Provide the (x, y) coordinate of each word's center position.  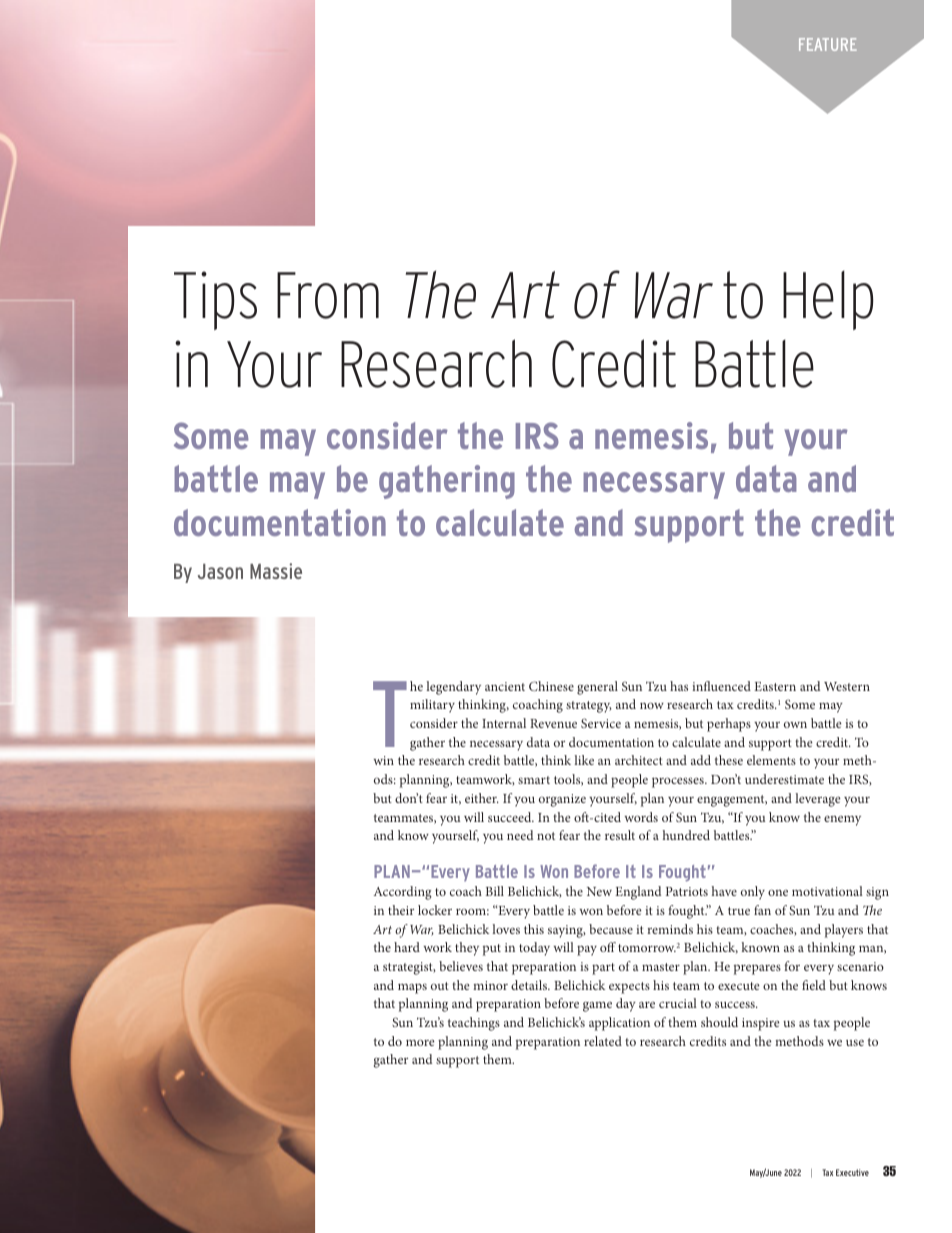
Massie (276, 571)
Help (828, 300)
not (546, 836)
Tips (215, 300)
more (420, 1042)
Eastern (775, 686)
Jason (220, 571)
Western (847, 686)
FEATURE (828, 44)
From (328, 295)
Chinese (551, 686)
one (778, 892)
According (402, 893)
